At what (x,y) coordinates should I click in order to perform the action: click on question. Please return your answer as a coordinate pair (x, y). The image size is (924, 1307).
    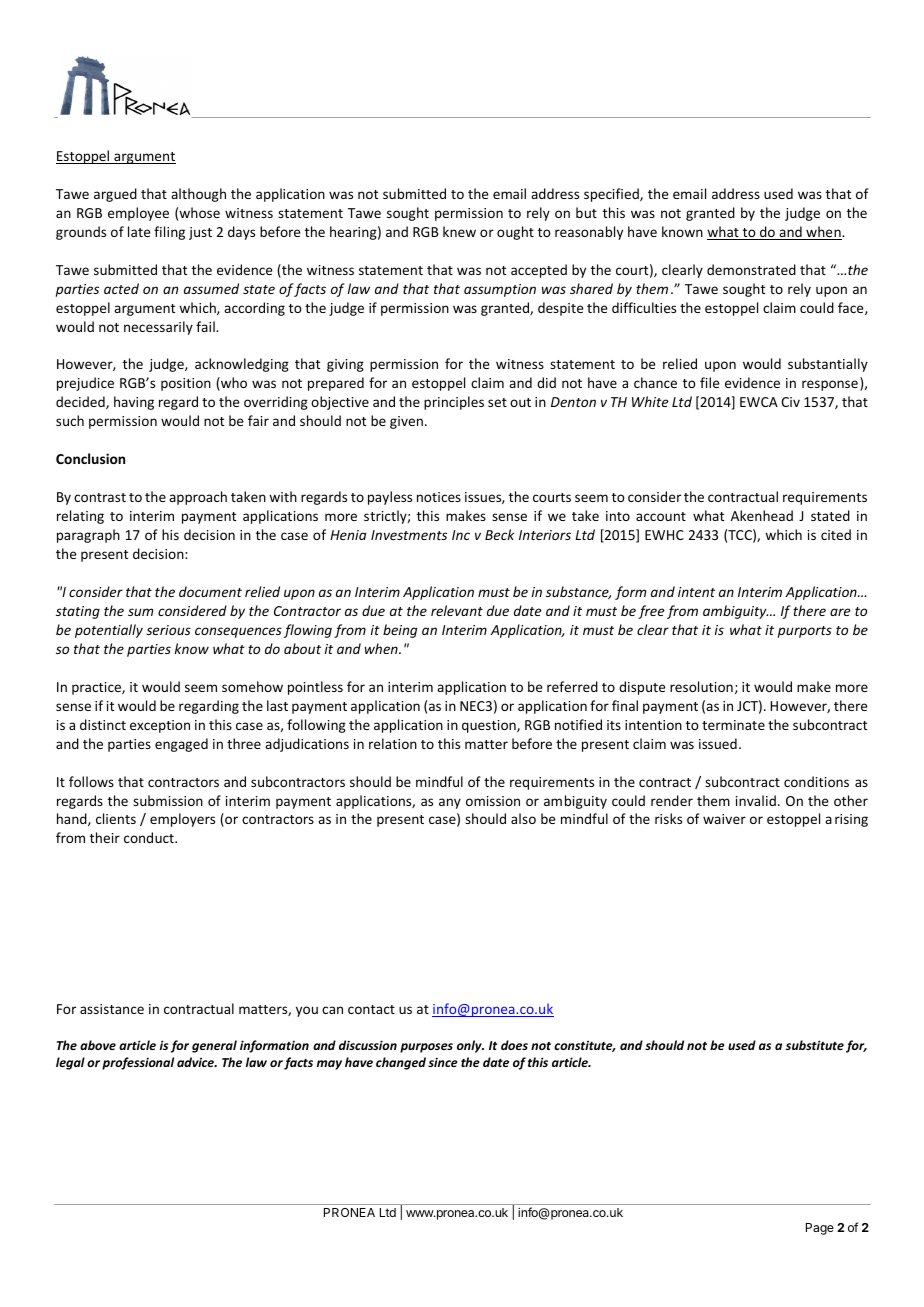
    Looking at the image, I should click on (490, 726).
